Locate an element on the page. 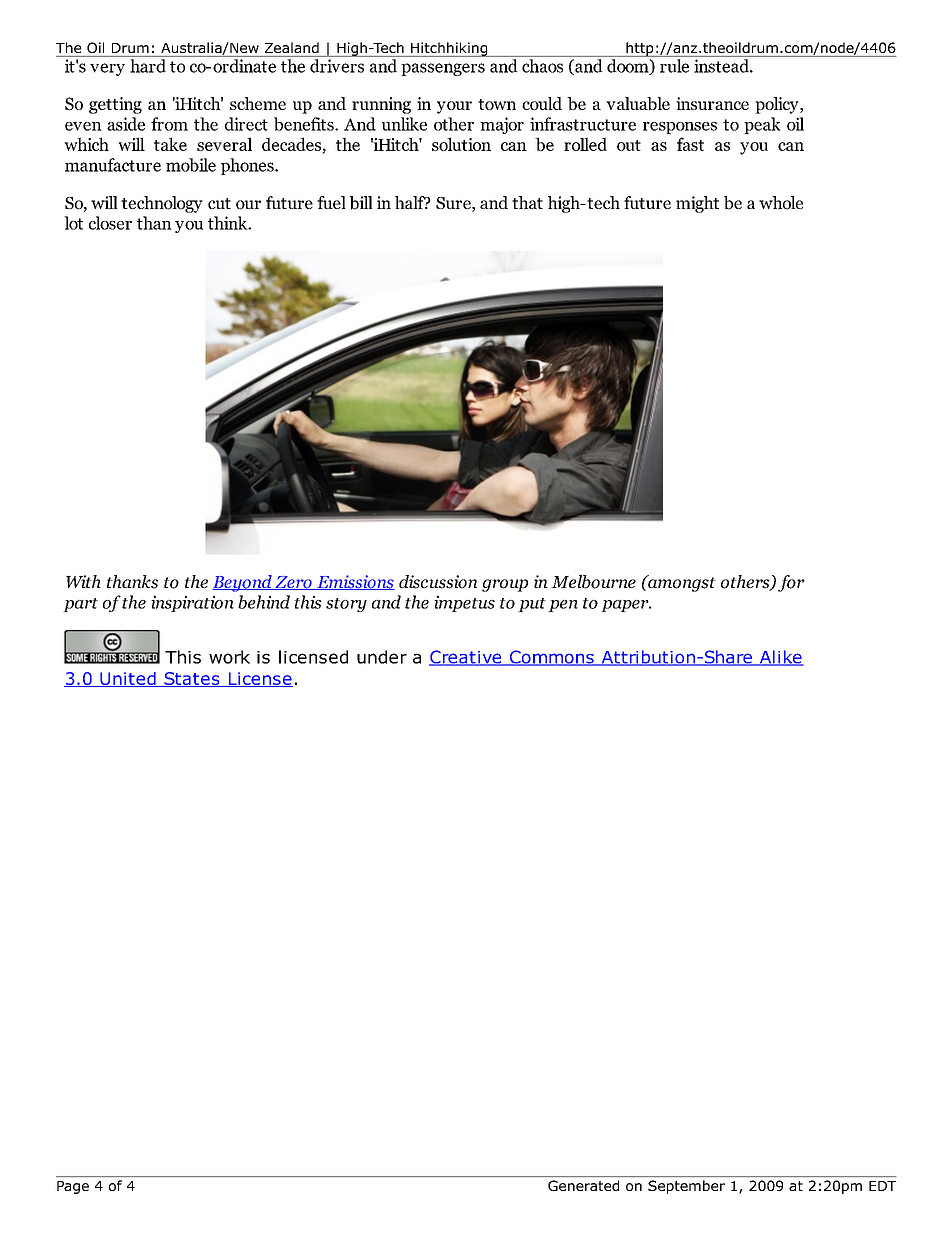 The width and height of the image is (952, 1233). Generated is located at coordinates (583, 1185).
